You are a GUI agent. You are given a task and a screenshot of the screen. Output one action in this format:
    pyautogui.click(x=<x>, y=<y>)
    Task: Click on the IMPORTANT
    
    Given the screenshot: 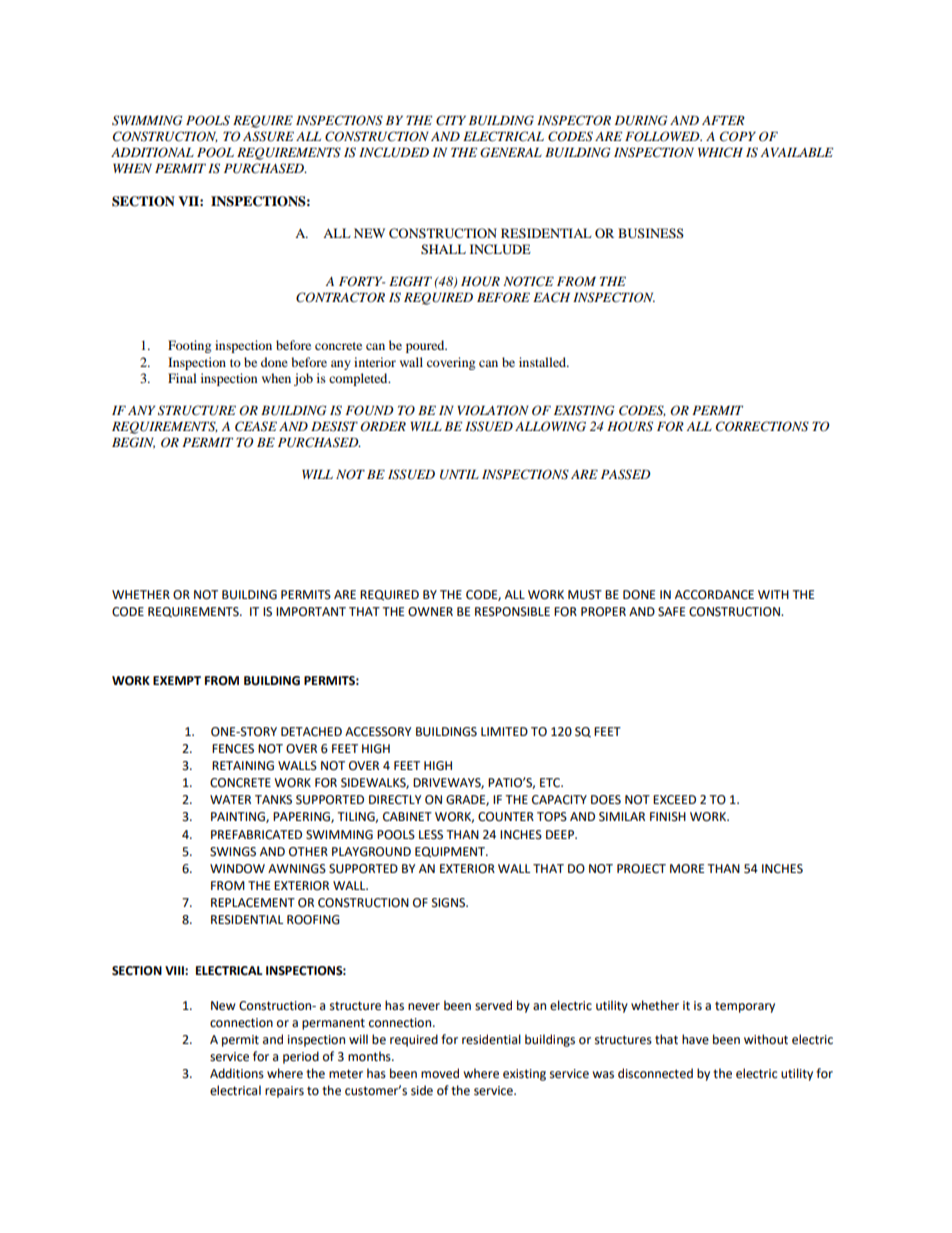 What is the action you would take?
    pyautogui.click(x=311, y=612)
